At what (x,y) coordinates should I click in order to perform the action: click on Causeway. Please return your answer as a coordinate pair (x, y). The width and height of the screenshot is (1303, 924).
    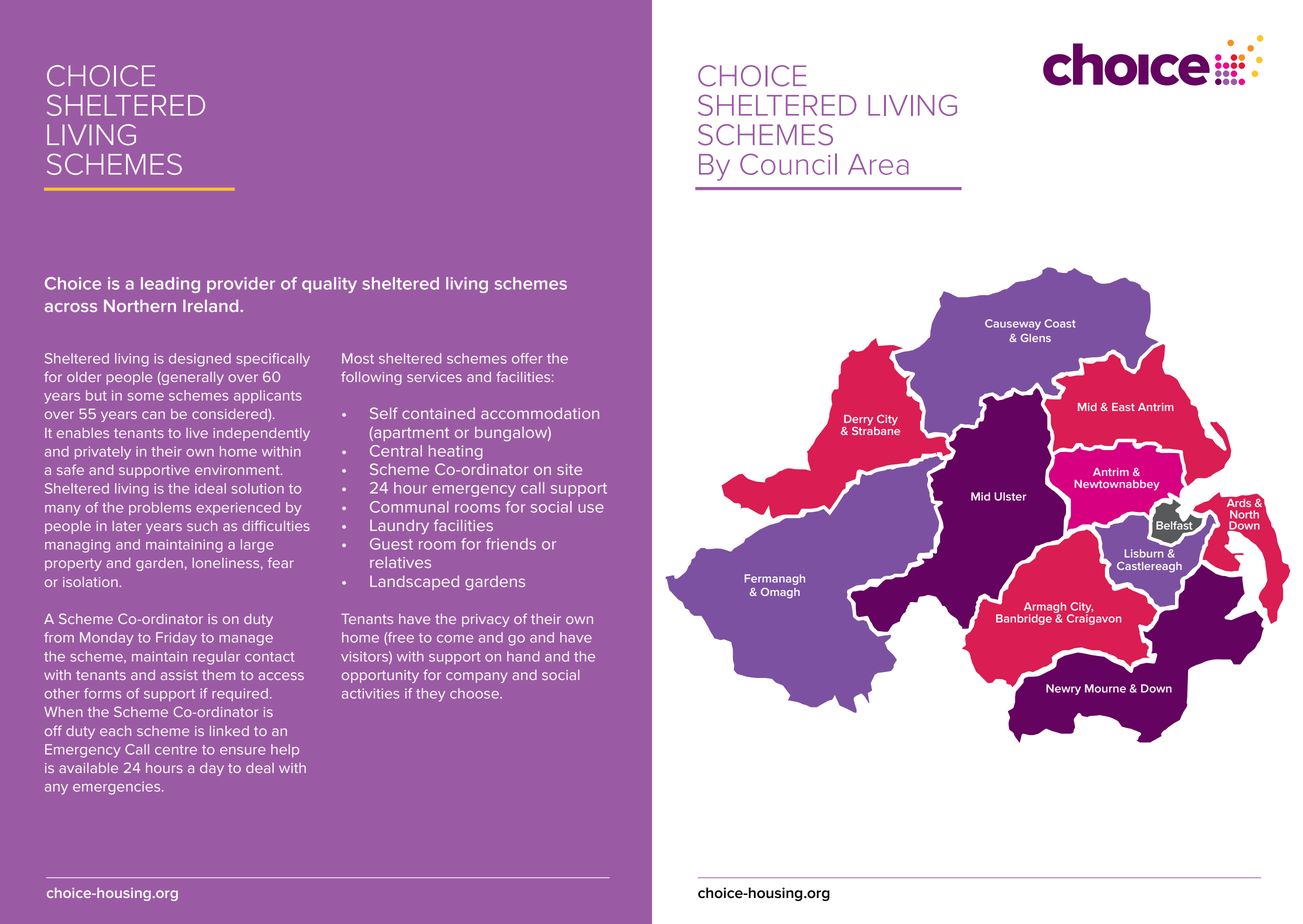
    Looking at the image, I should click on (1013, 324).
